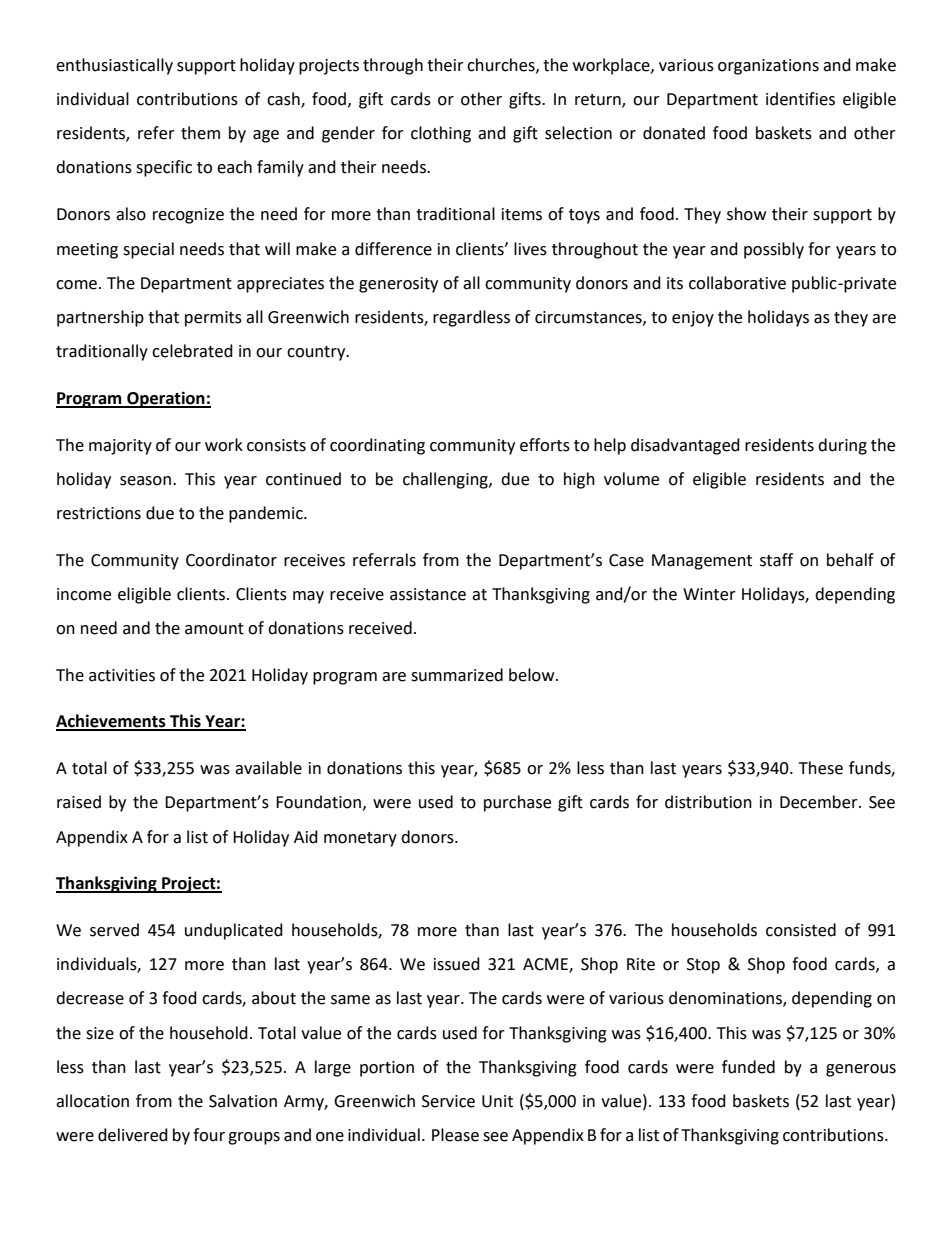 This document has width=952, height=1233. I want to click on assistance, so click(428, 594).
